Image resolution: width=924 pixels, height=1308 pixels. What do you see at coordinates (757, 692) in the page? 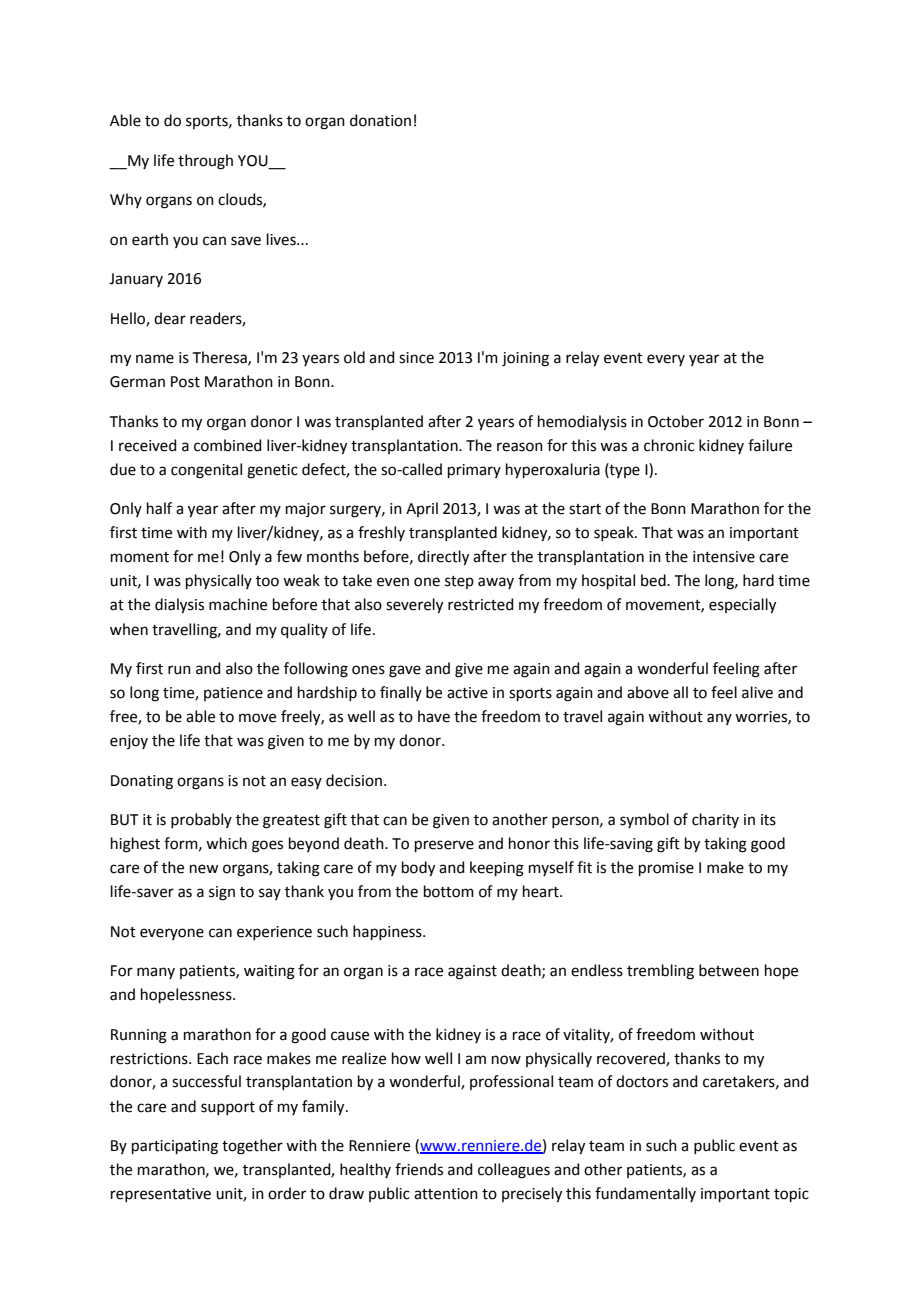
I see `alive` at bounding box center [757, 692].
